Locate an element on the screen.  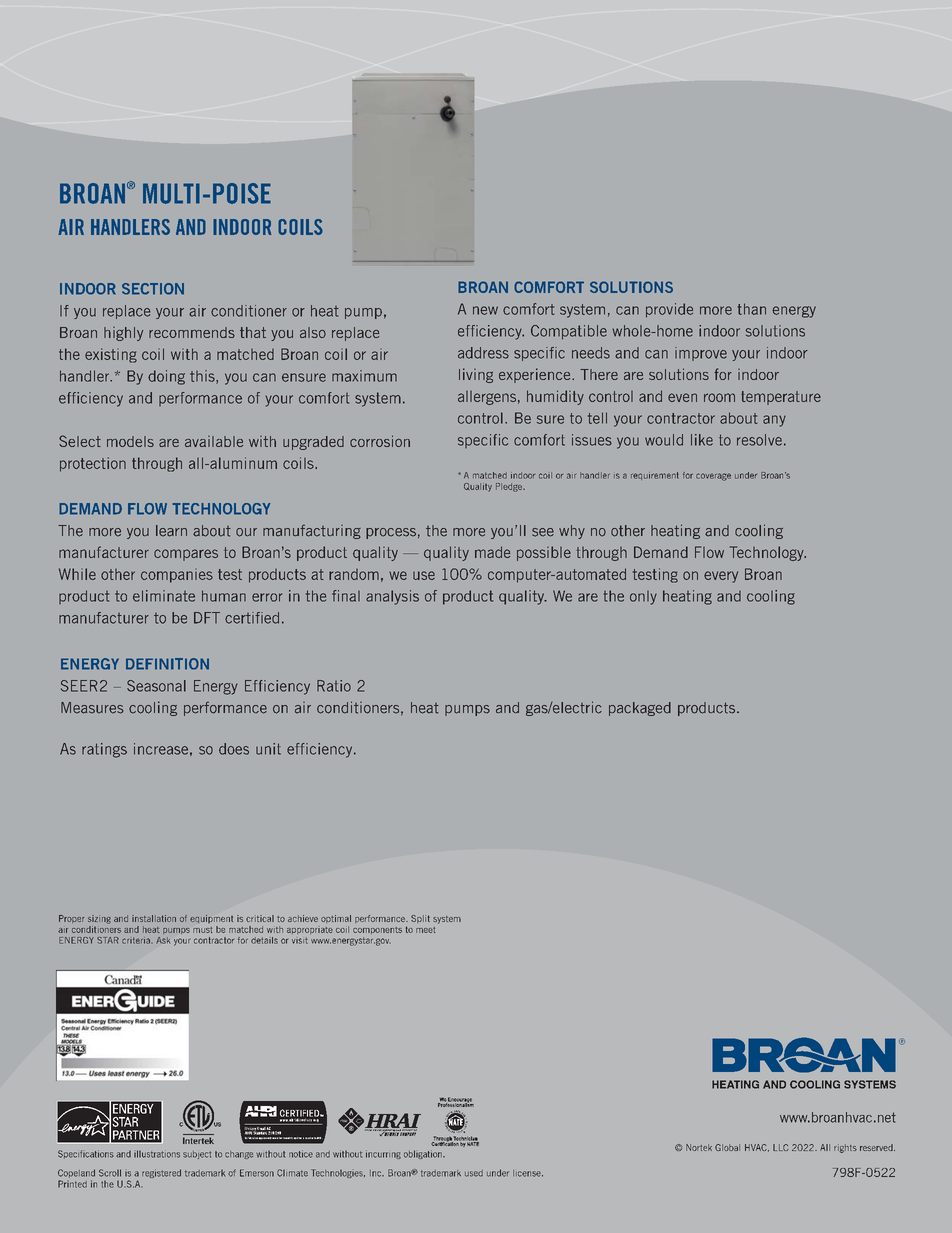
recommends is located at coordinates (192, 332).
